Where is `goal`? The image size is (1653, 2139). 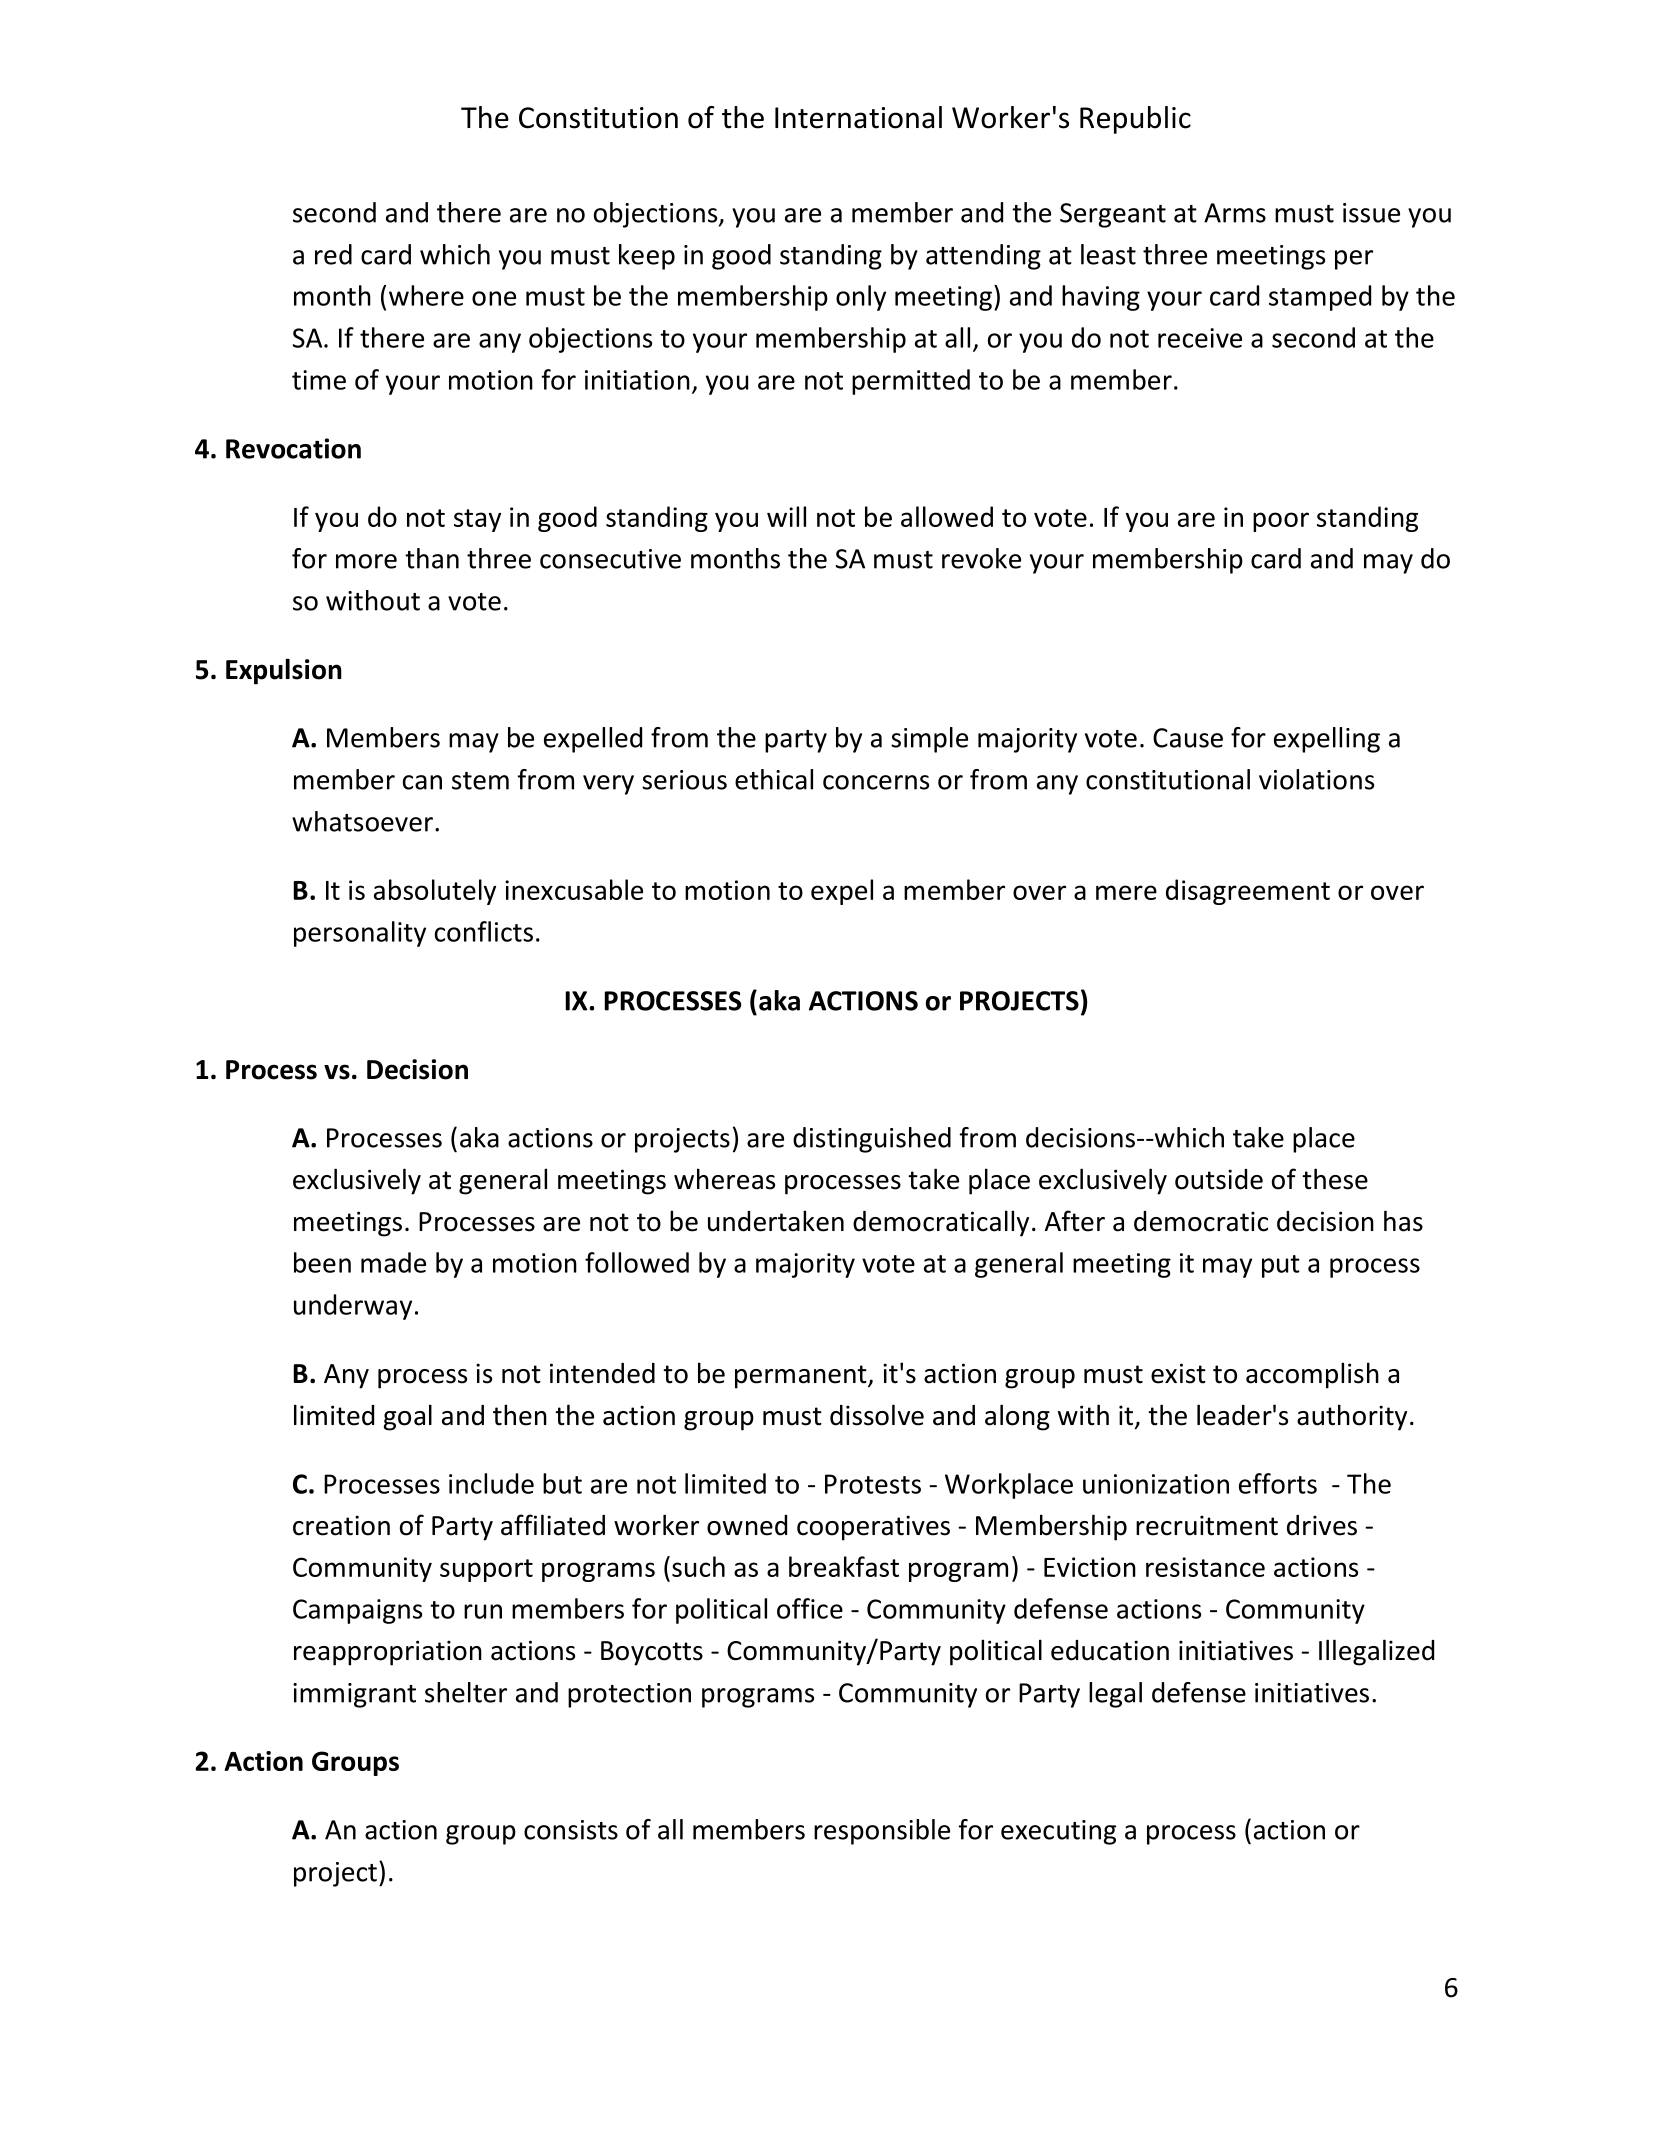
goal is located at coordinates (407, 1417).
